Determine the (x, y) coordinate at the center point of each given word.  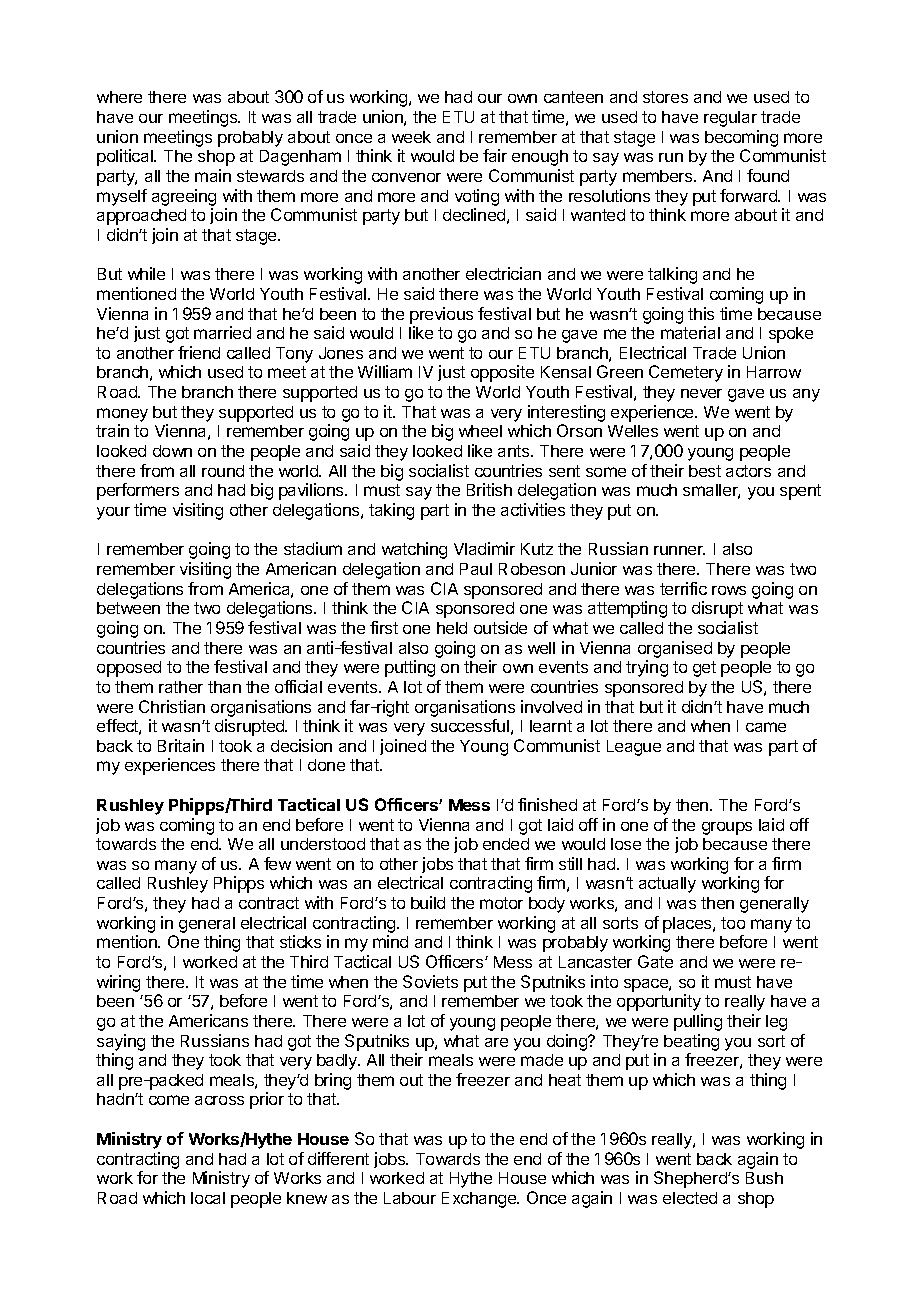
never (701, 393)
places (688, 925)
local (208, 1198)
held (452, 628)
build (428, 902)
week (411, 137)
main (213, 175)
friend (199, 352)
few (277, 863)
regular (730, 119)
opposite (502, 373)
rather (181, 687)
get (704, 669)
